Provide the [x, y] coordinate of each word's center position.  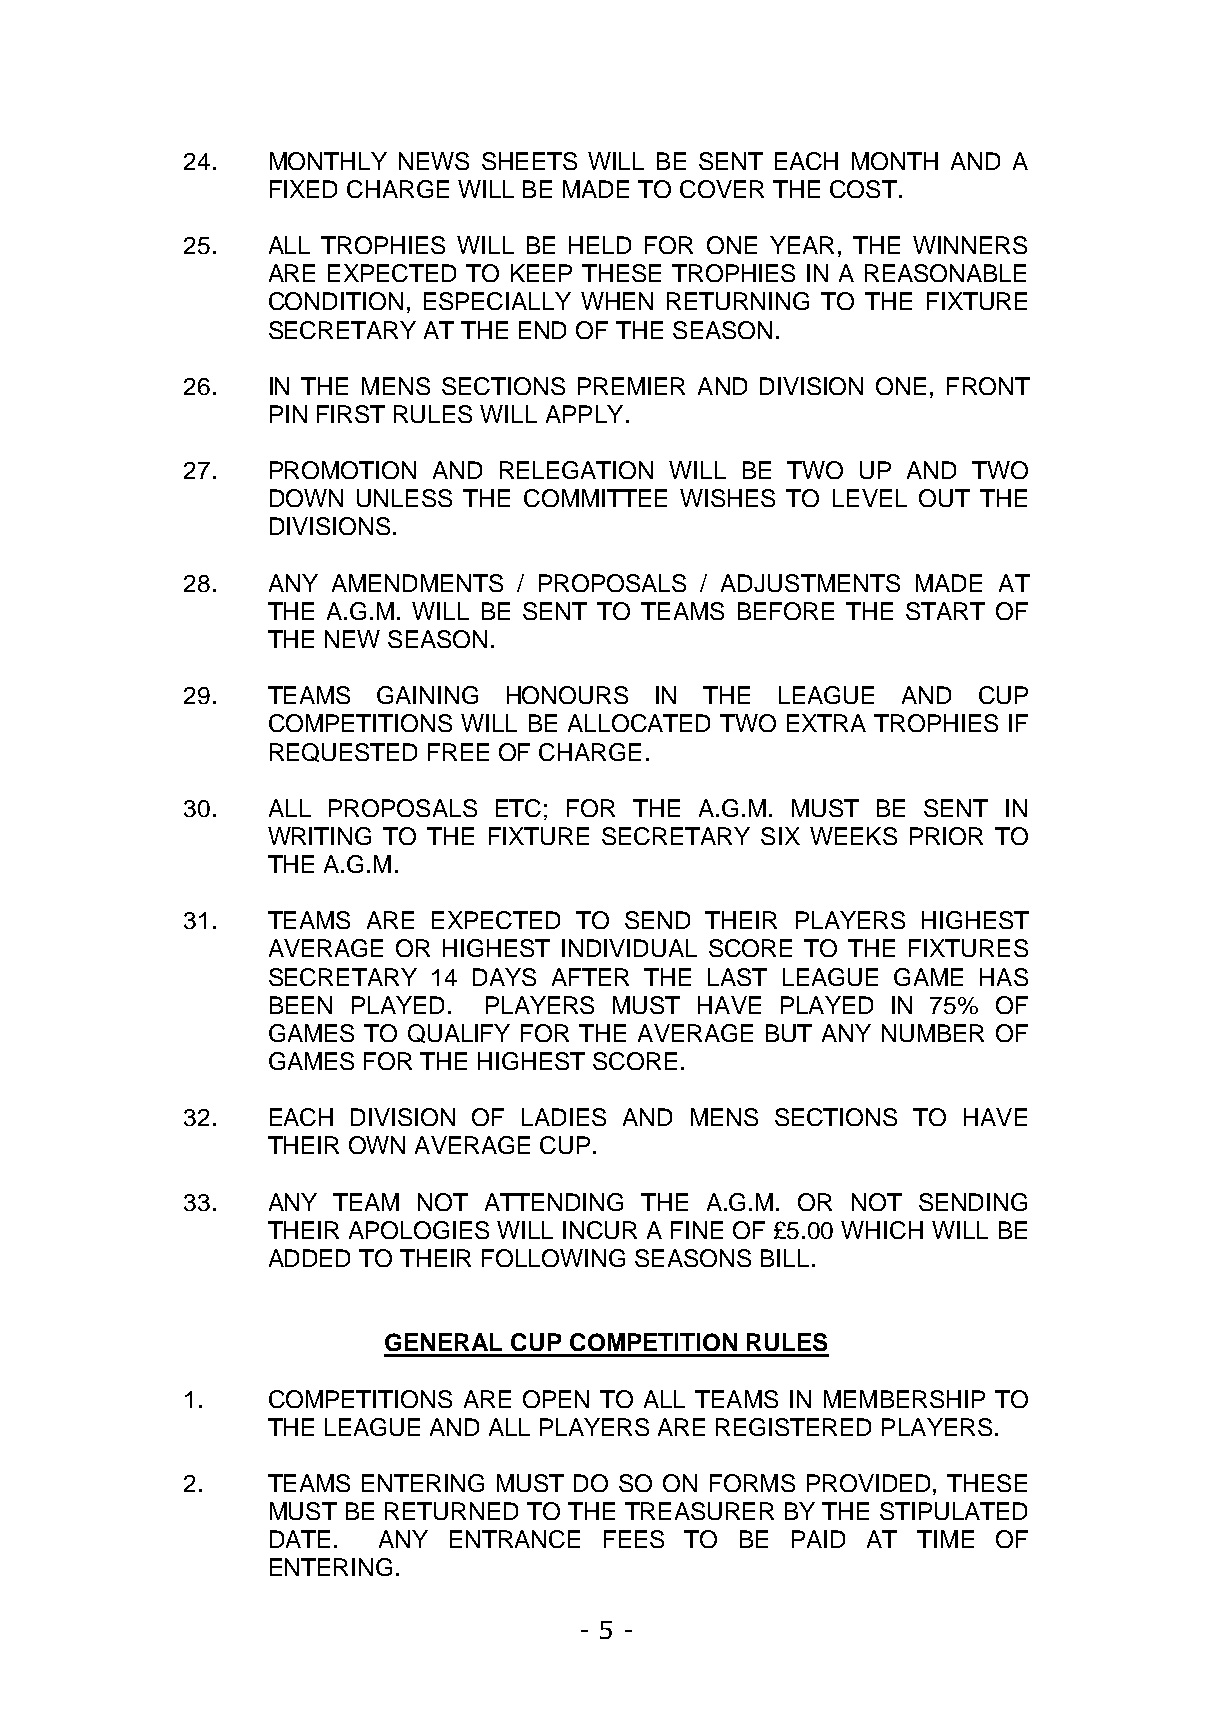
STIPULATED [953, 1511]
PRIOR [946, 836]
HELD [600, 245]
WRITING [319, 836]
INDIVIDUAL [629, 948]
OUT [944, 498]
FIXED [303, 189]
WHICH [882, 1230]
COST [863, 189]
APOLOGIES [419, 1230]
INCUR [600, 1230]
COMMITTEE [595, 498]
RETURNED [451, 1511]
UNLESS [404, 498]
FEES [634, 1539]
